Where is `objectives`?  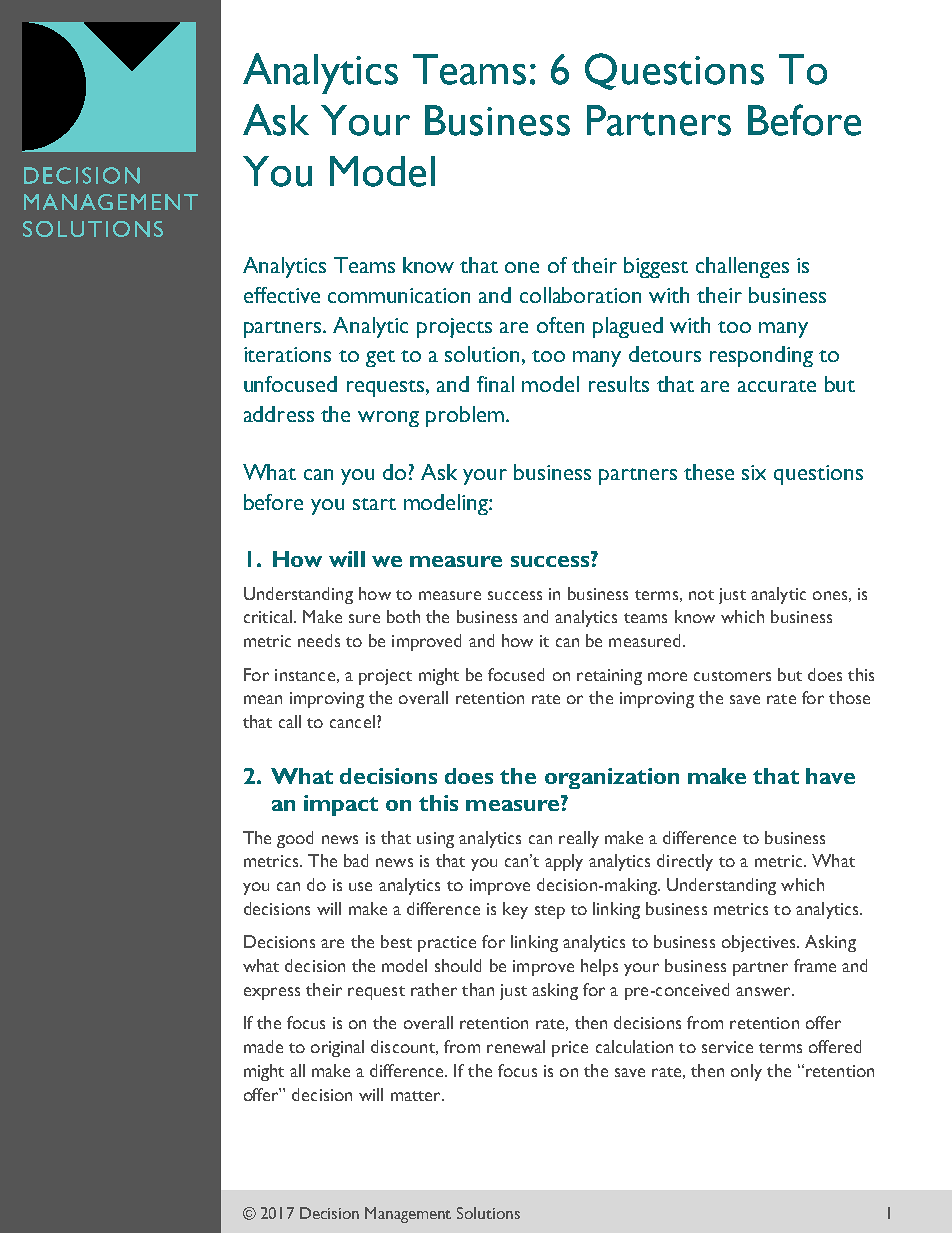 objectives is located at coordinates (760, 943).
